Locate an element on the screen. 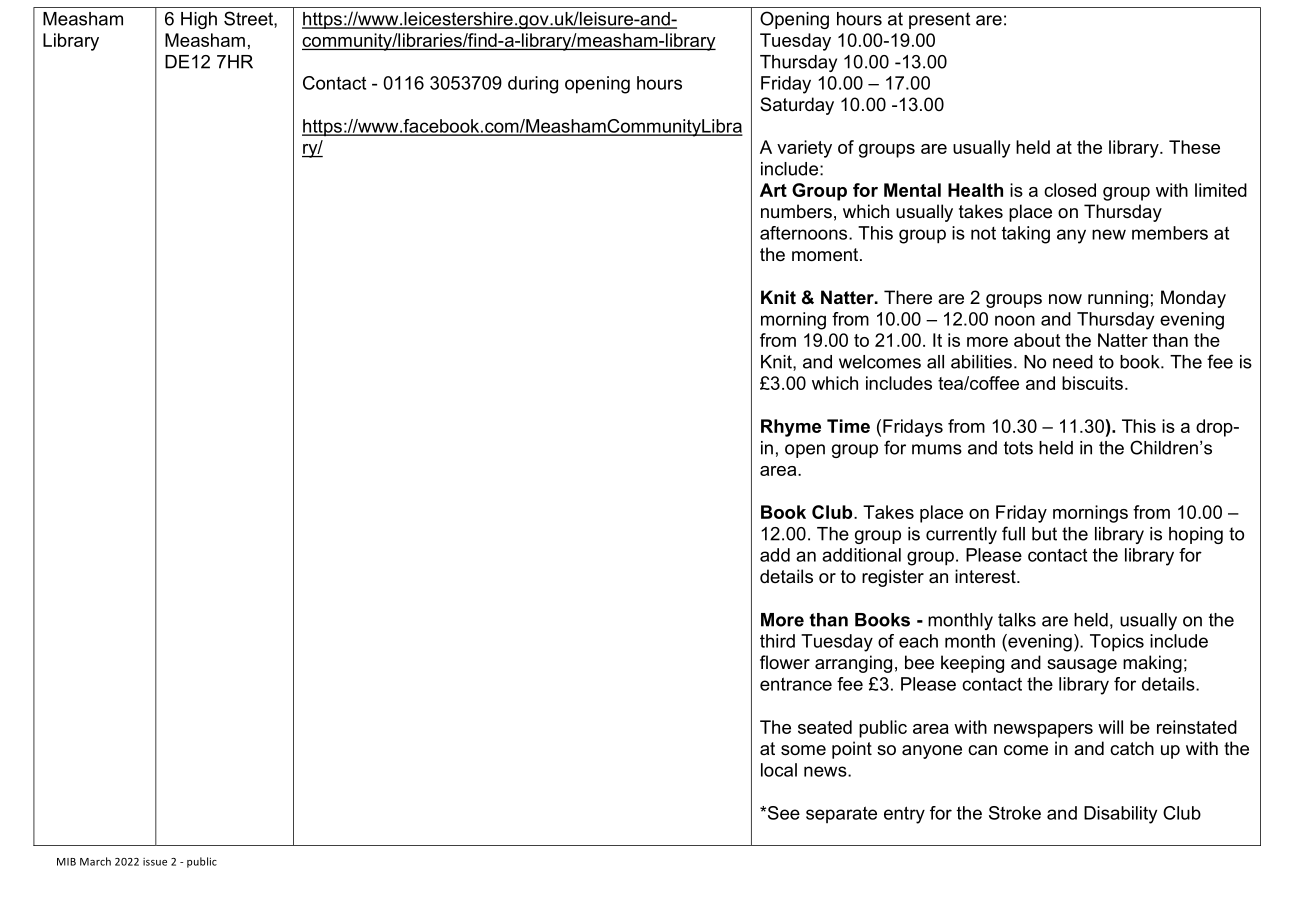  tots is located at coordinates (1018, 448).
